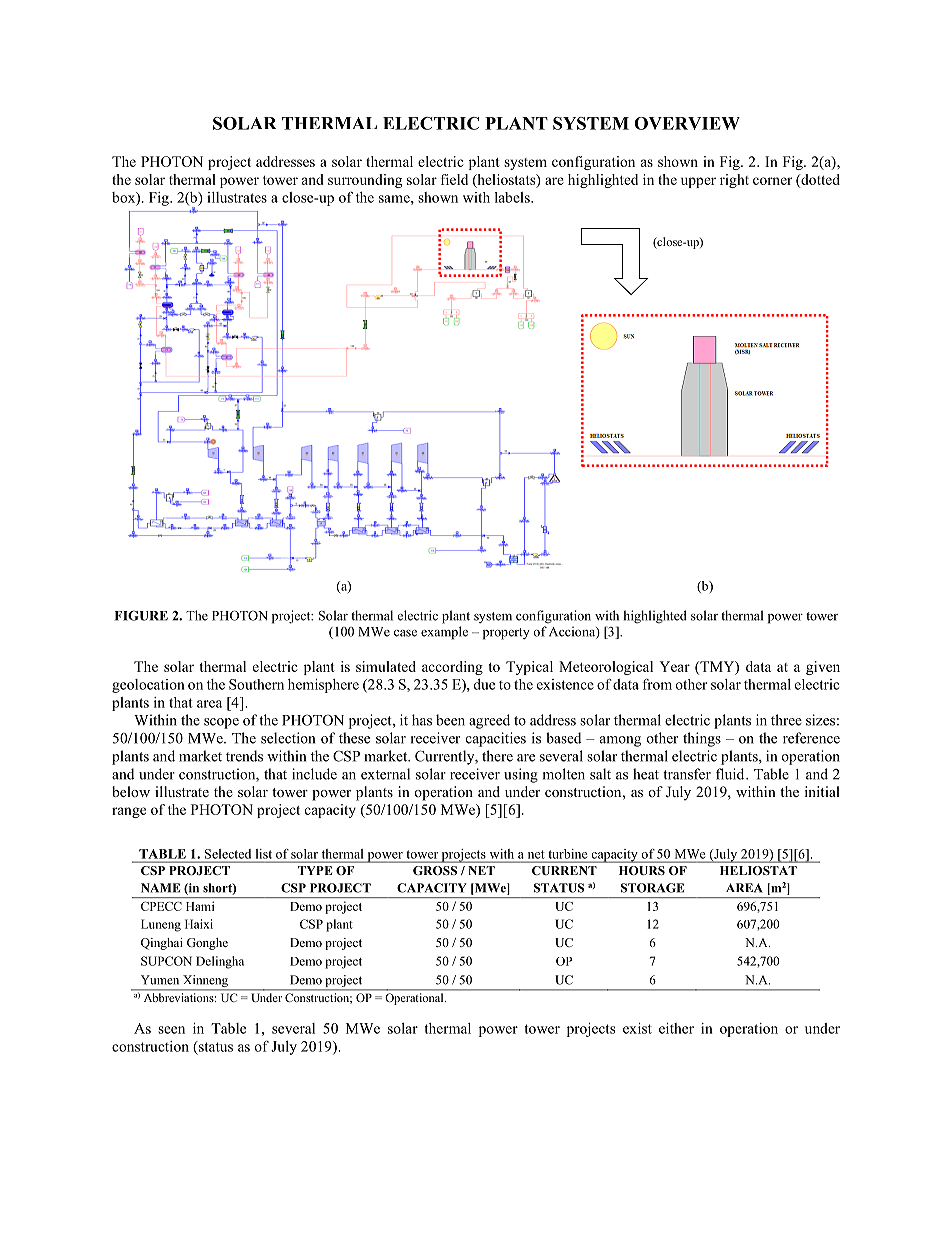  What do you see at coordinates (734, 181) in the image?
I see `right` at bounding box center [734, 181].
